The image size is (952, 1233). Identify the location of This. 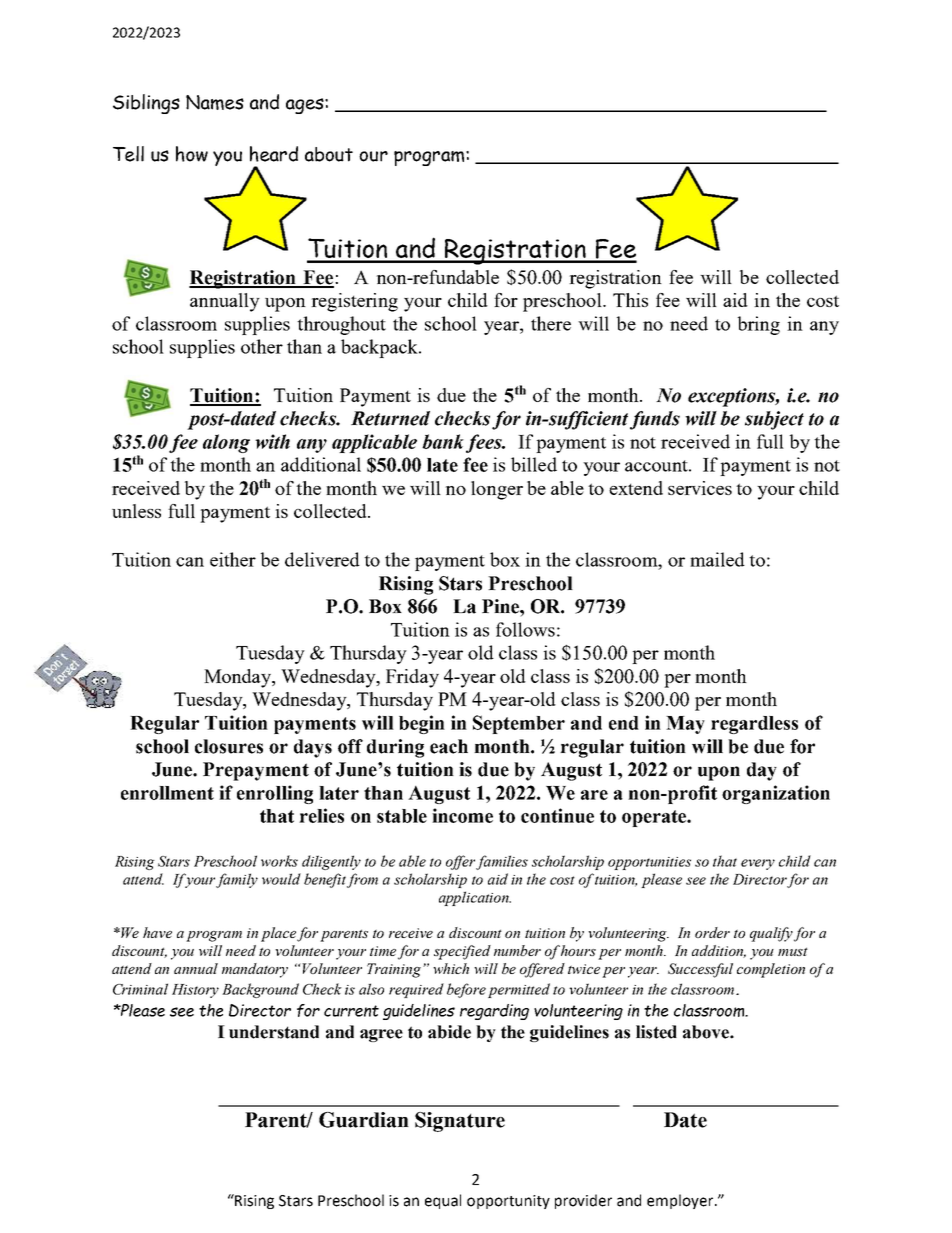
(630, 300).
